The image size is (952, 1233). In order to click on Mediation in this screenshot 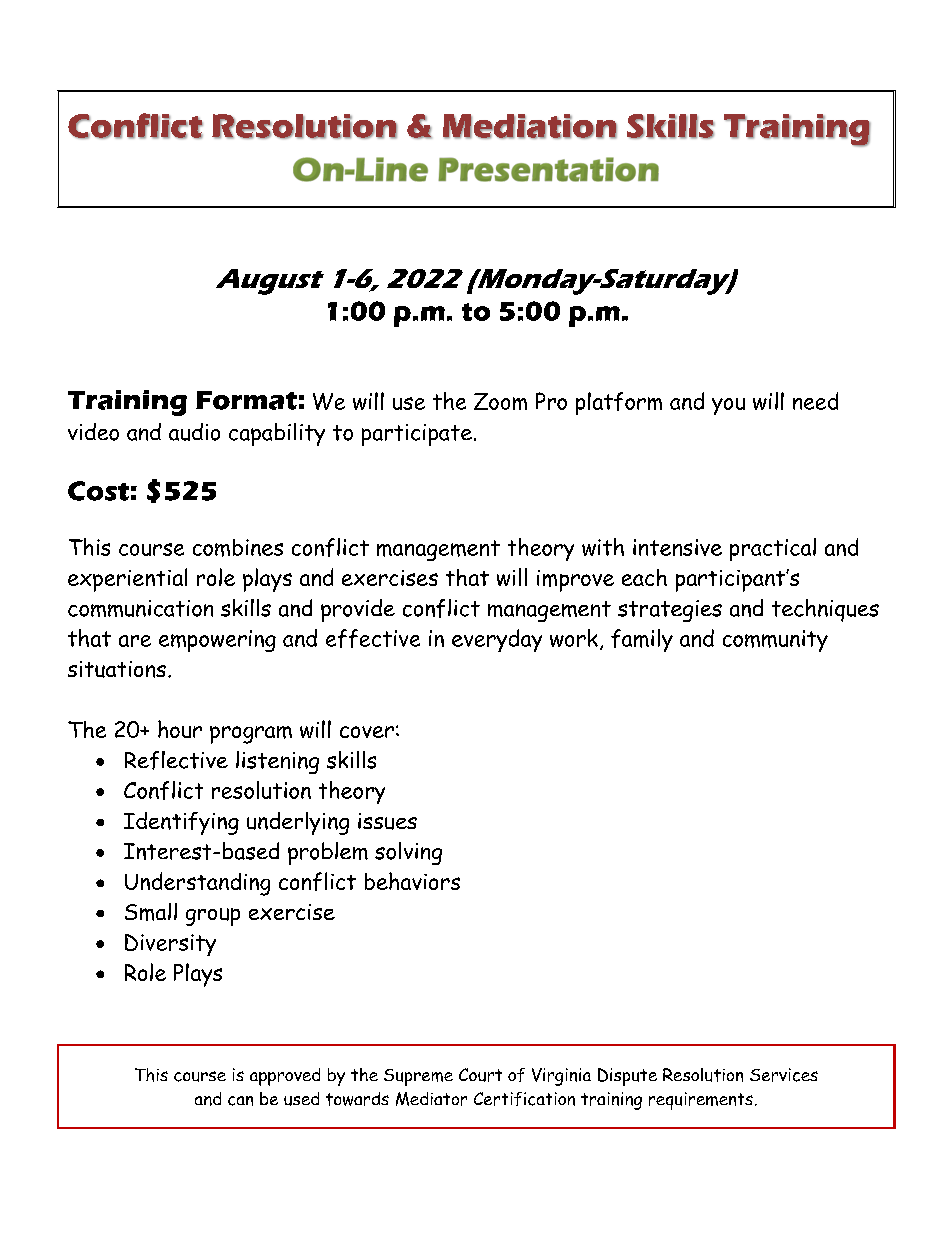, I will do `click(530, 126)`.
